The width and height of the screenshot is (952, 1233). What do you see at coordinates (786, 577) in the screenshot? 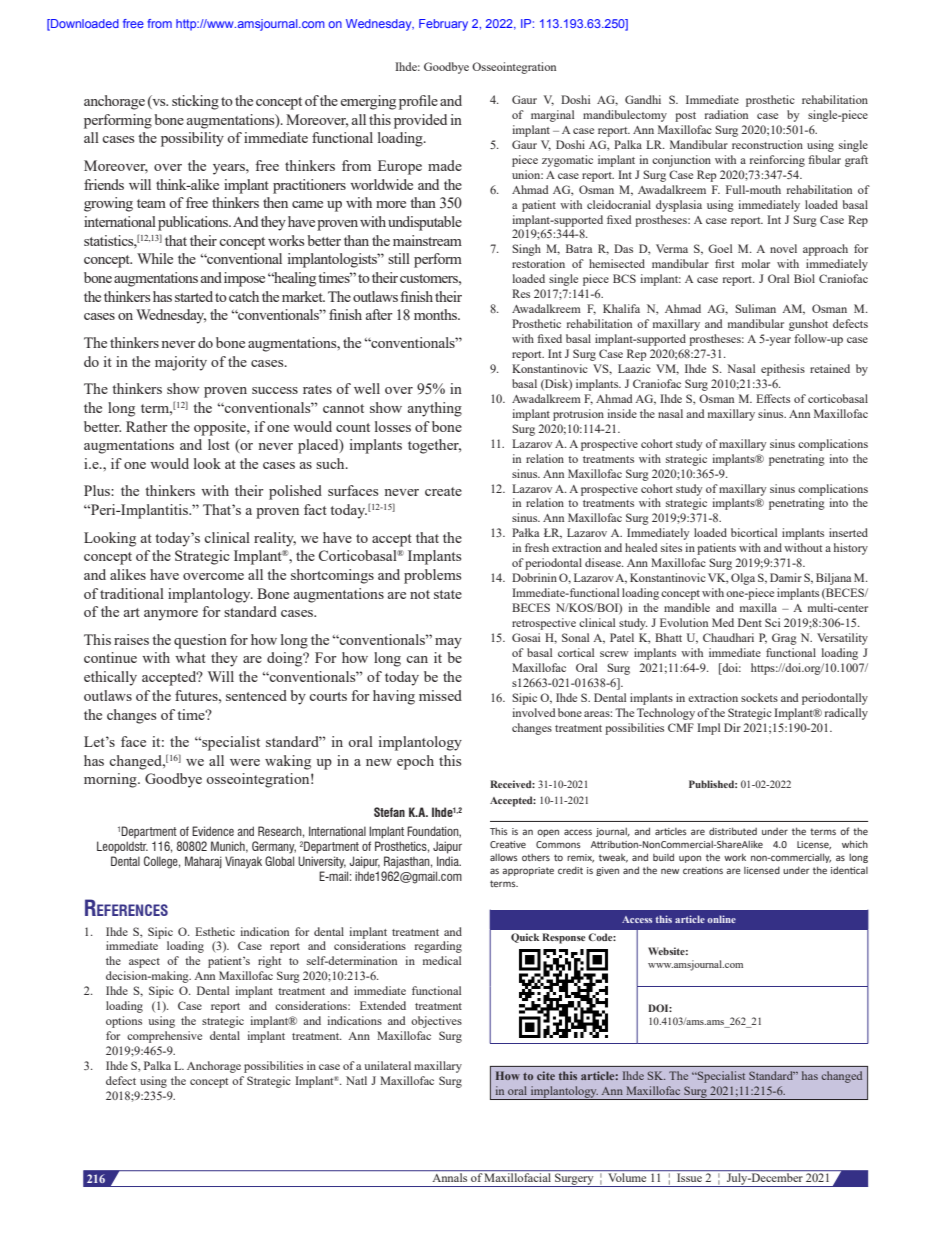
I see `Damir` at bounding box center [786, 577].
